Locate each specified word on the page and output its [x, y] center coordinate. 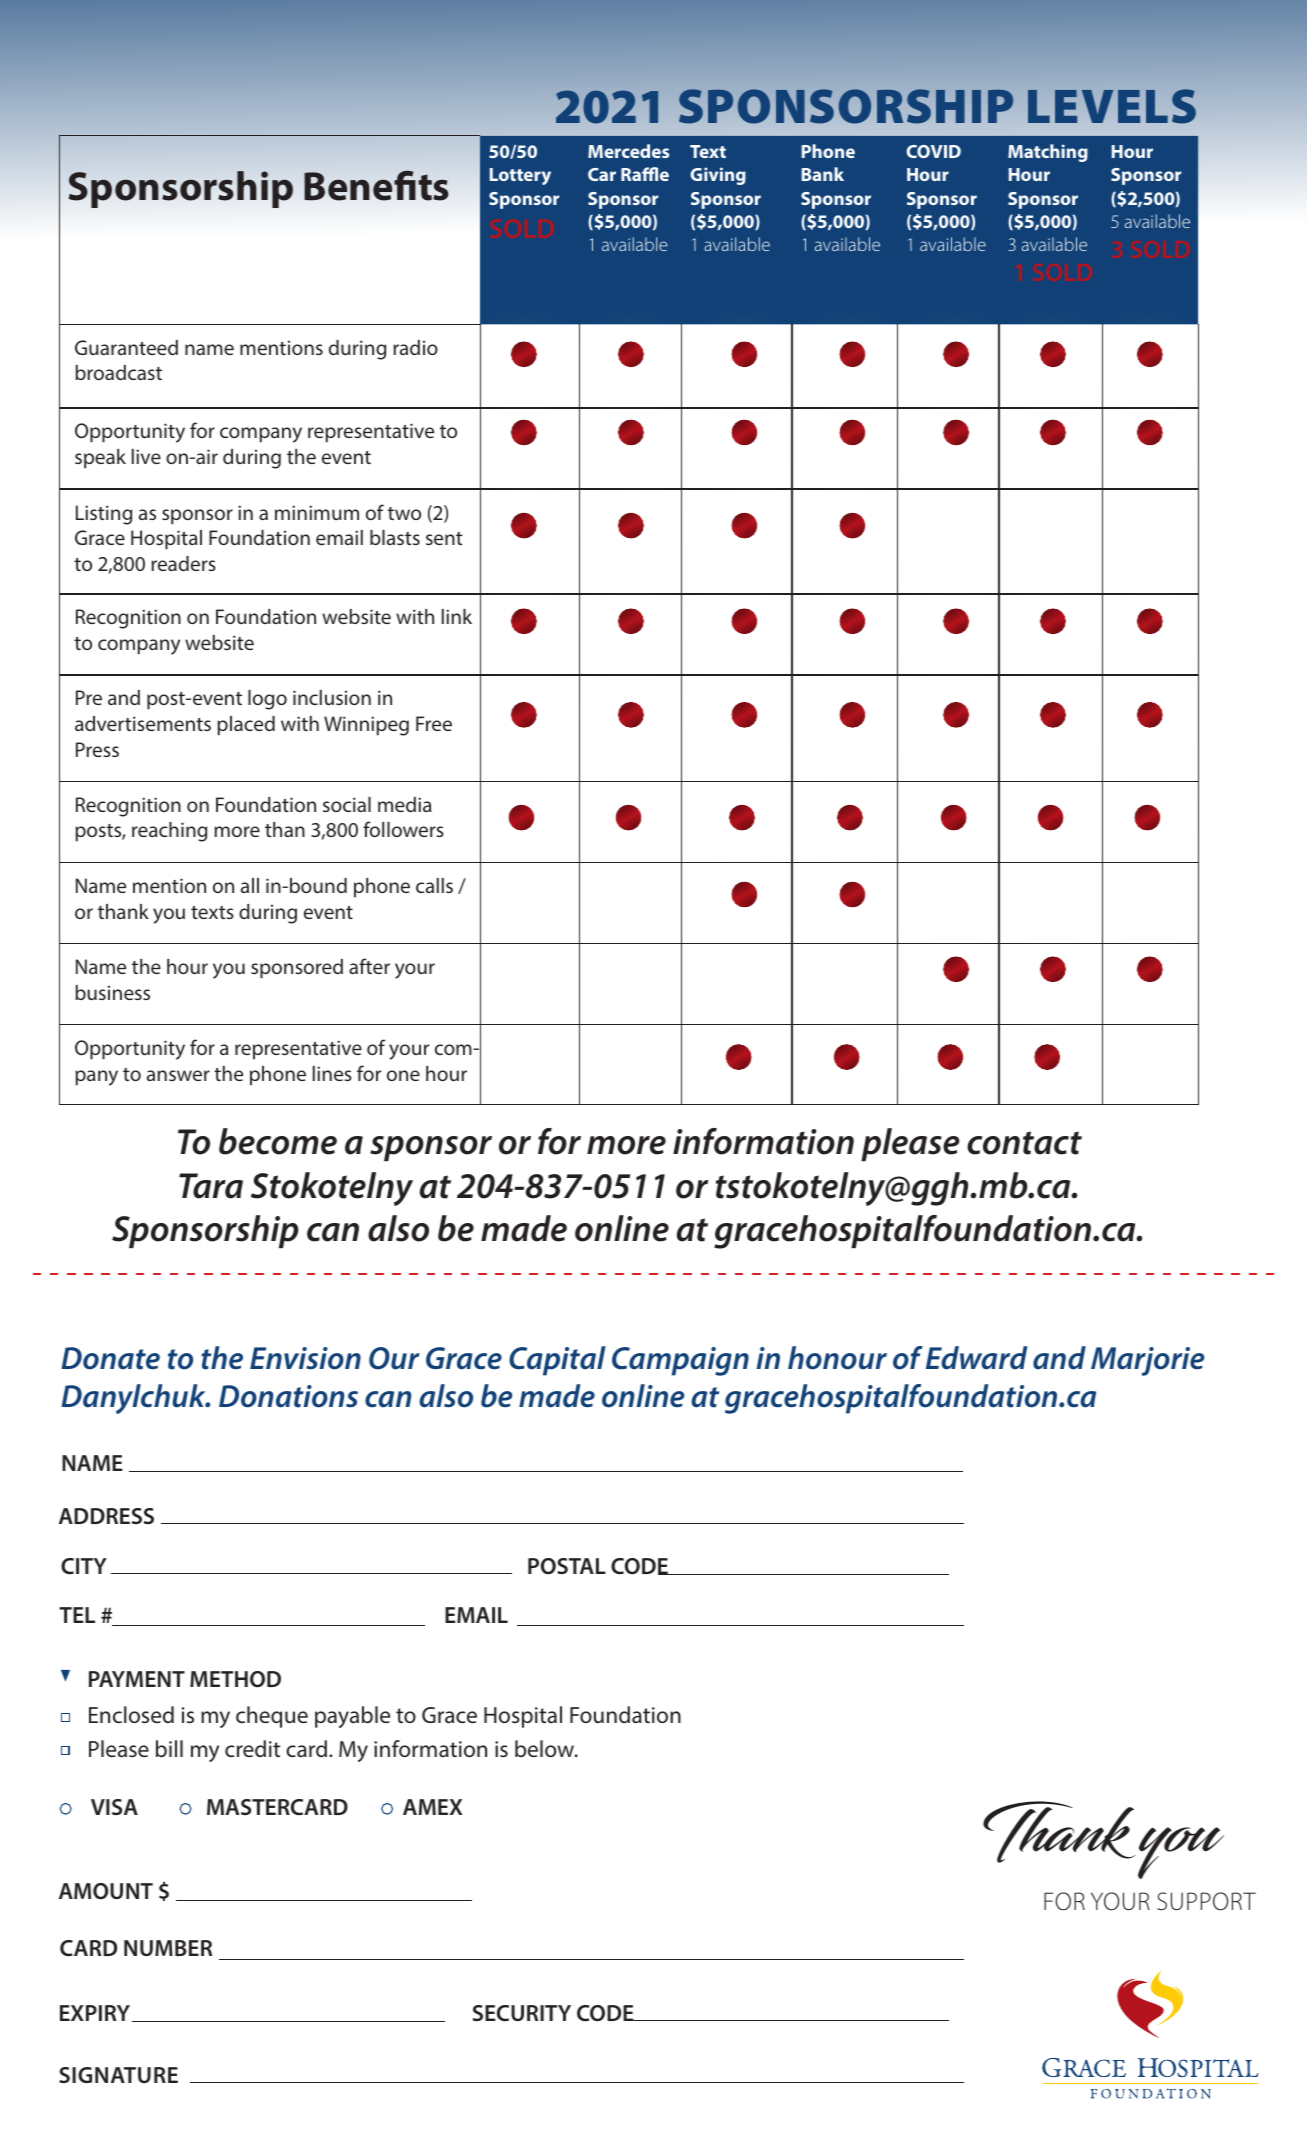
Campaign [680, 1361]
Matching [1048, 153]
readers [183, 563]
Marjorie [1148, 1361]
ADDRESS [106, 1516]
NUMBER [168, 1948]
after [369, 966]
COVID [933, 151]
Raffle [645, 174]
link [457, 616]
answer [178, 1075]
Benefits [376, 185]
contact [1024, 1143]
